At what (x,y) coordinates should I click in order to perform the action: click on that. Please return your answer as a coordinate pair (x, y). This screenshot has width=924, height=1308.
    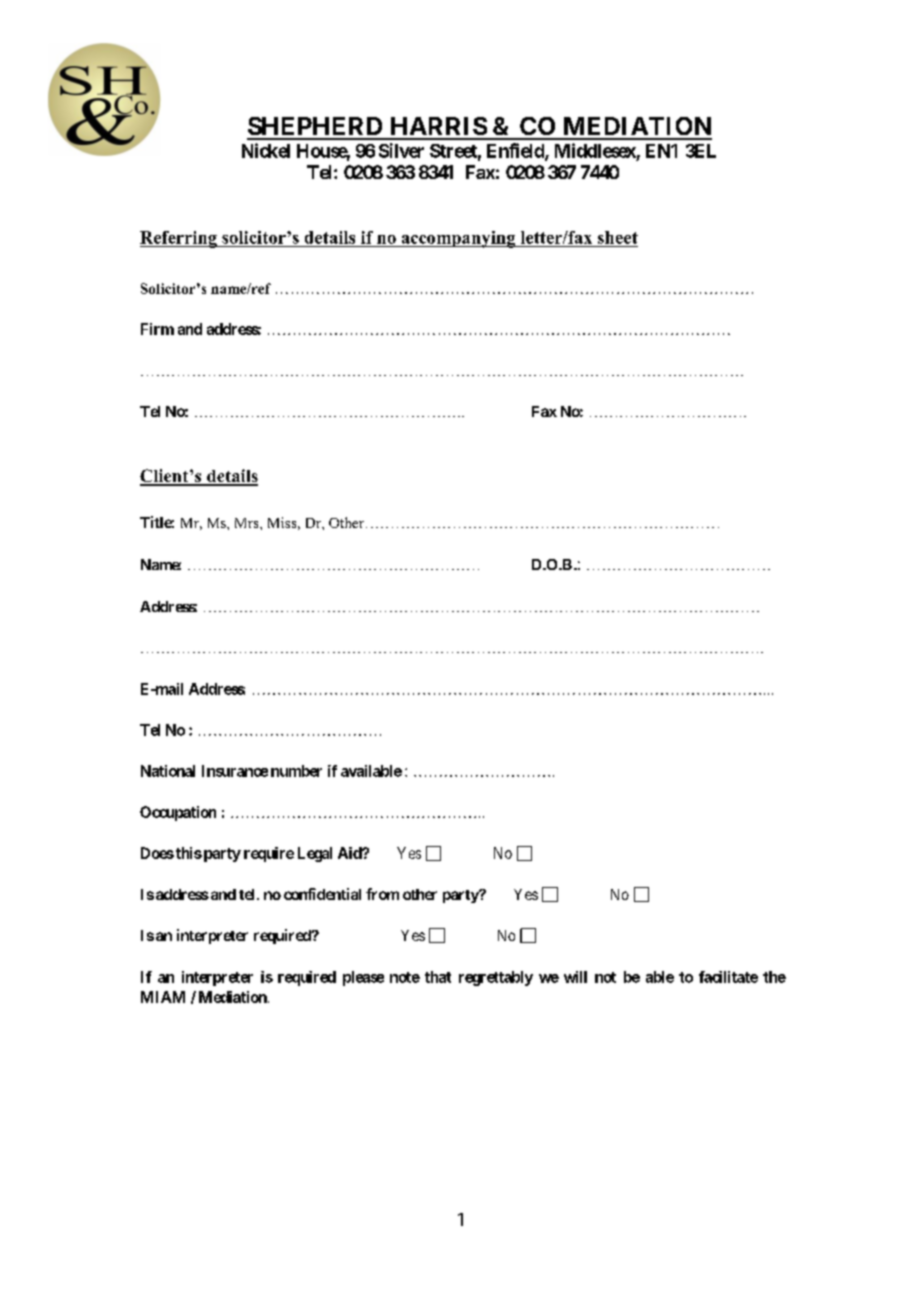
    Looking at the image, I should click on (438, 977).
